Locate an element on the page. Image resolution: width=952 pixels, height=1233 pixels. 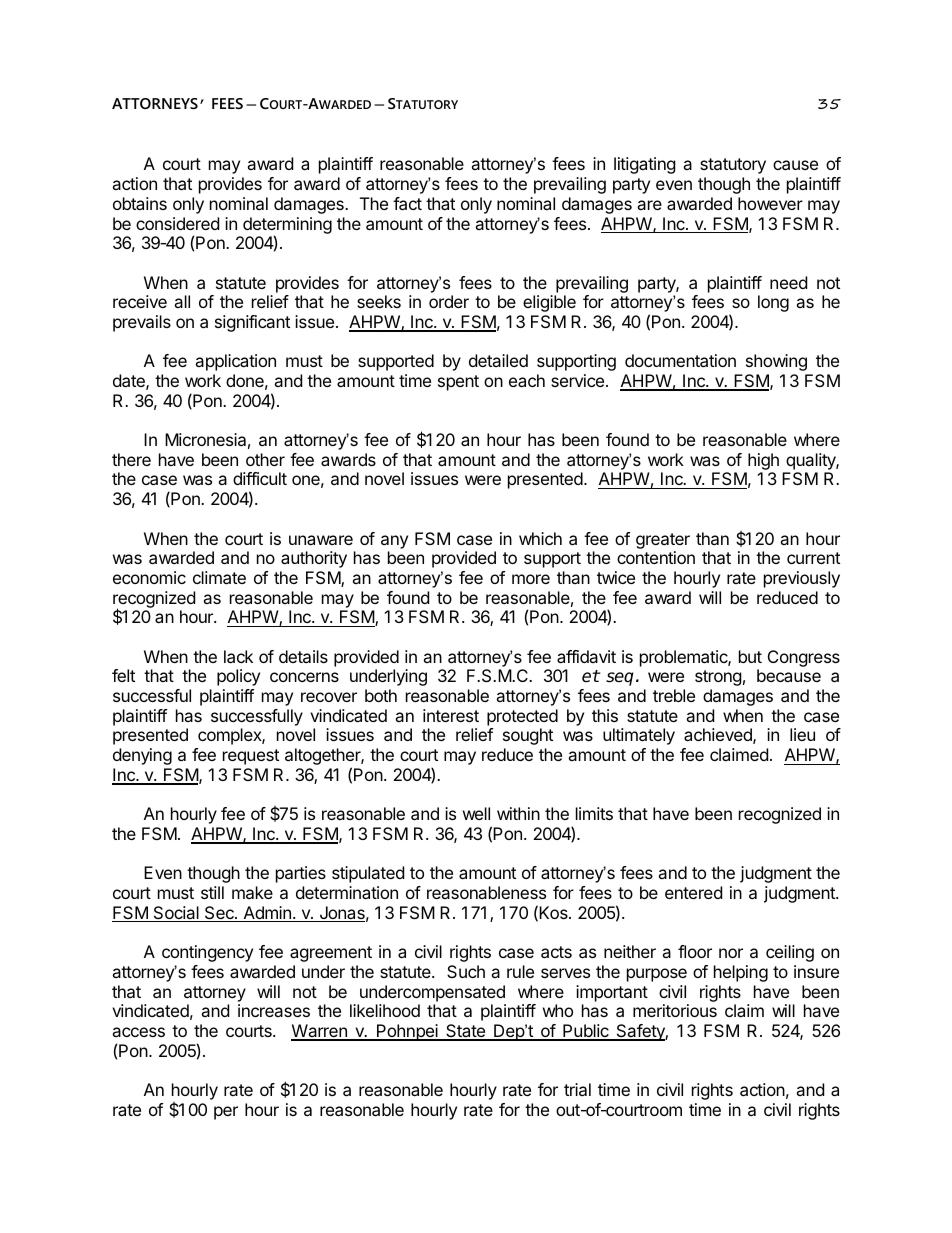
but is located at coordinates (750, 656).
